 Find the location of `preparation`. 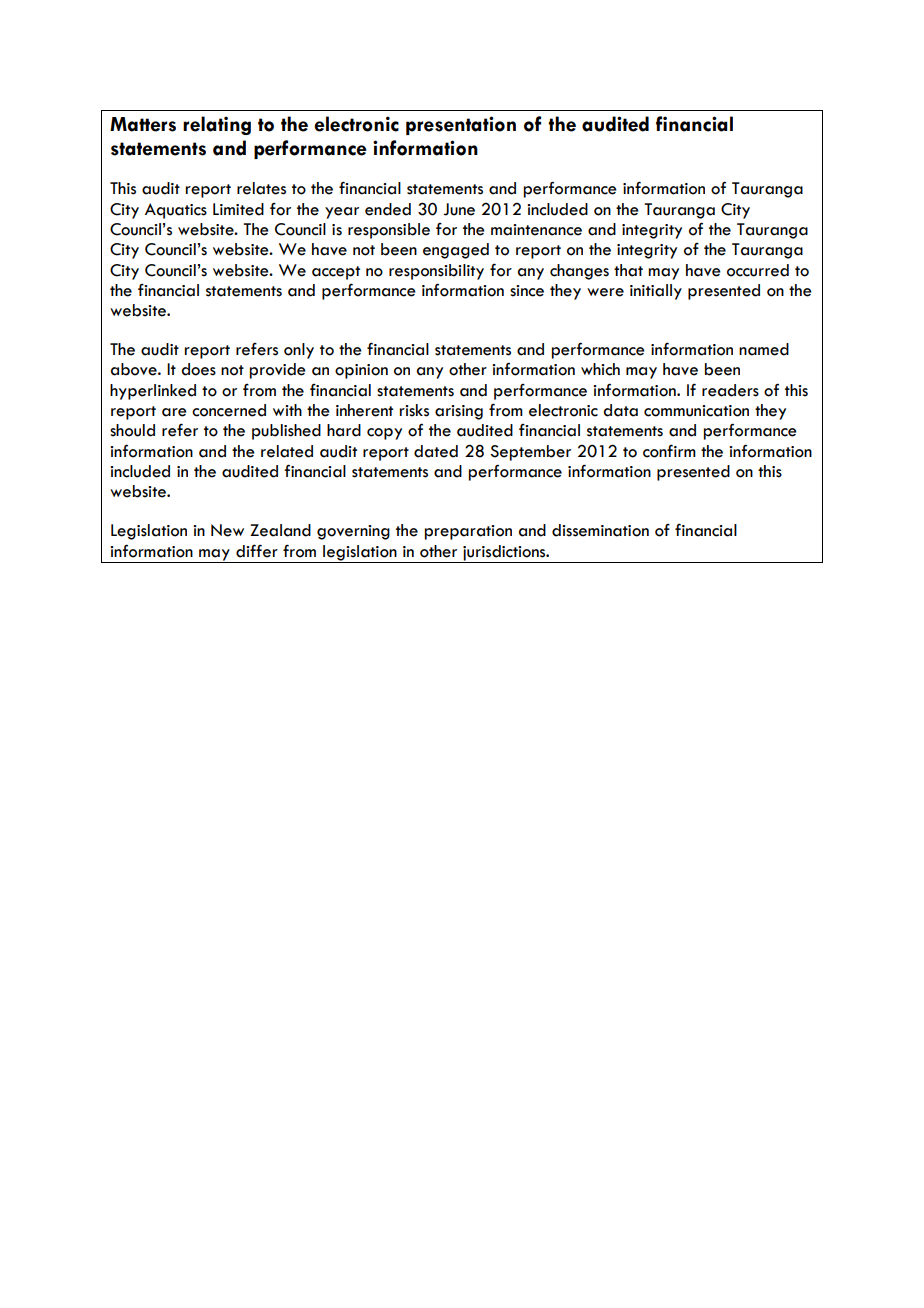

preparation is located at coordinates (468, 532).
